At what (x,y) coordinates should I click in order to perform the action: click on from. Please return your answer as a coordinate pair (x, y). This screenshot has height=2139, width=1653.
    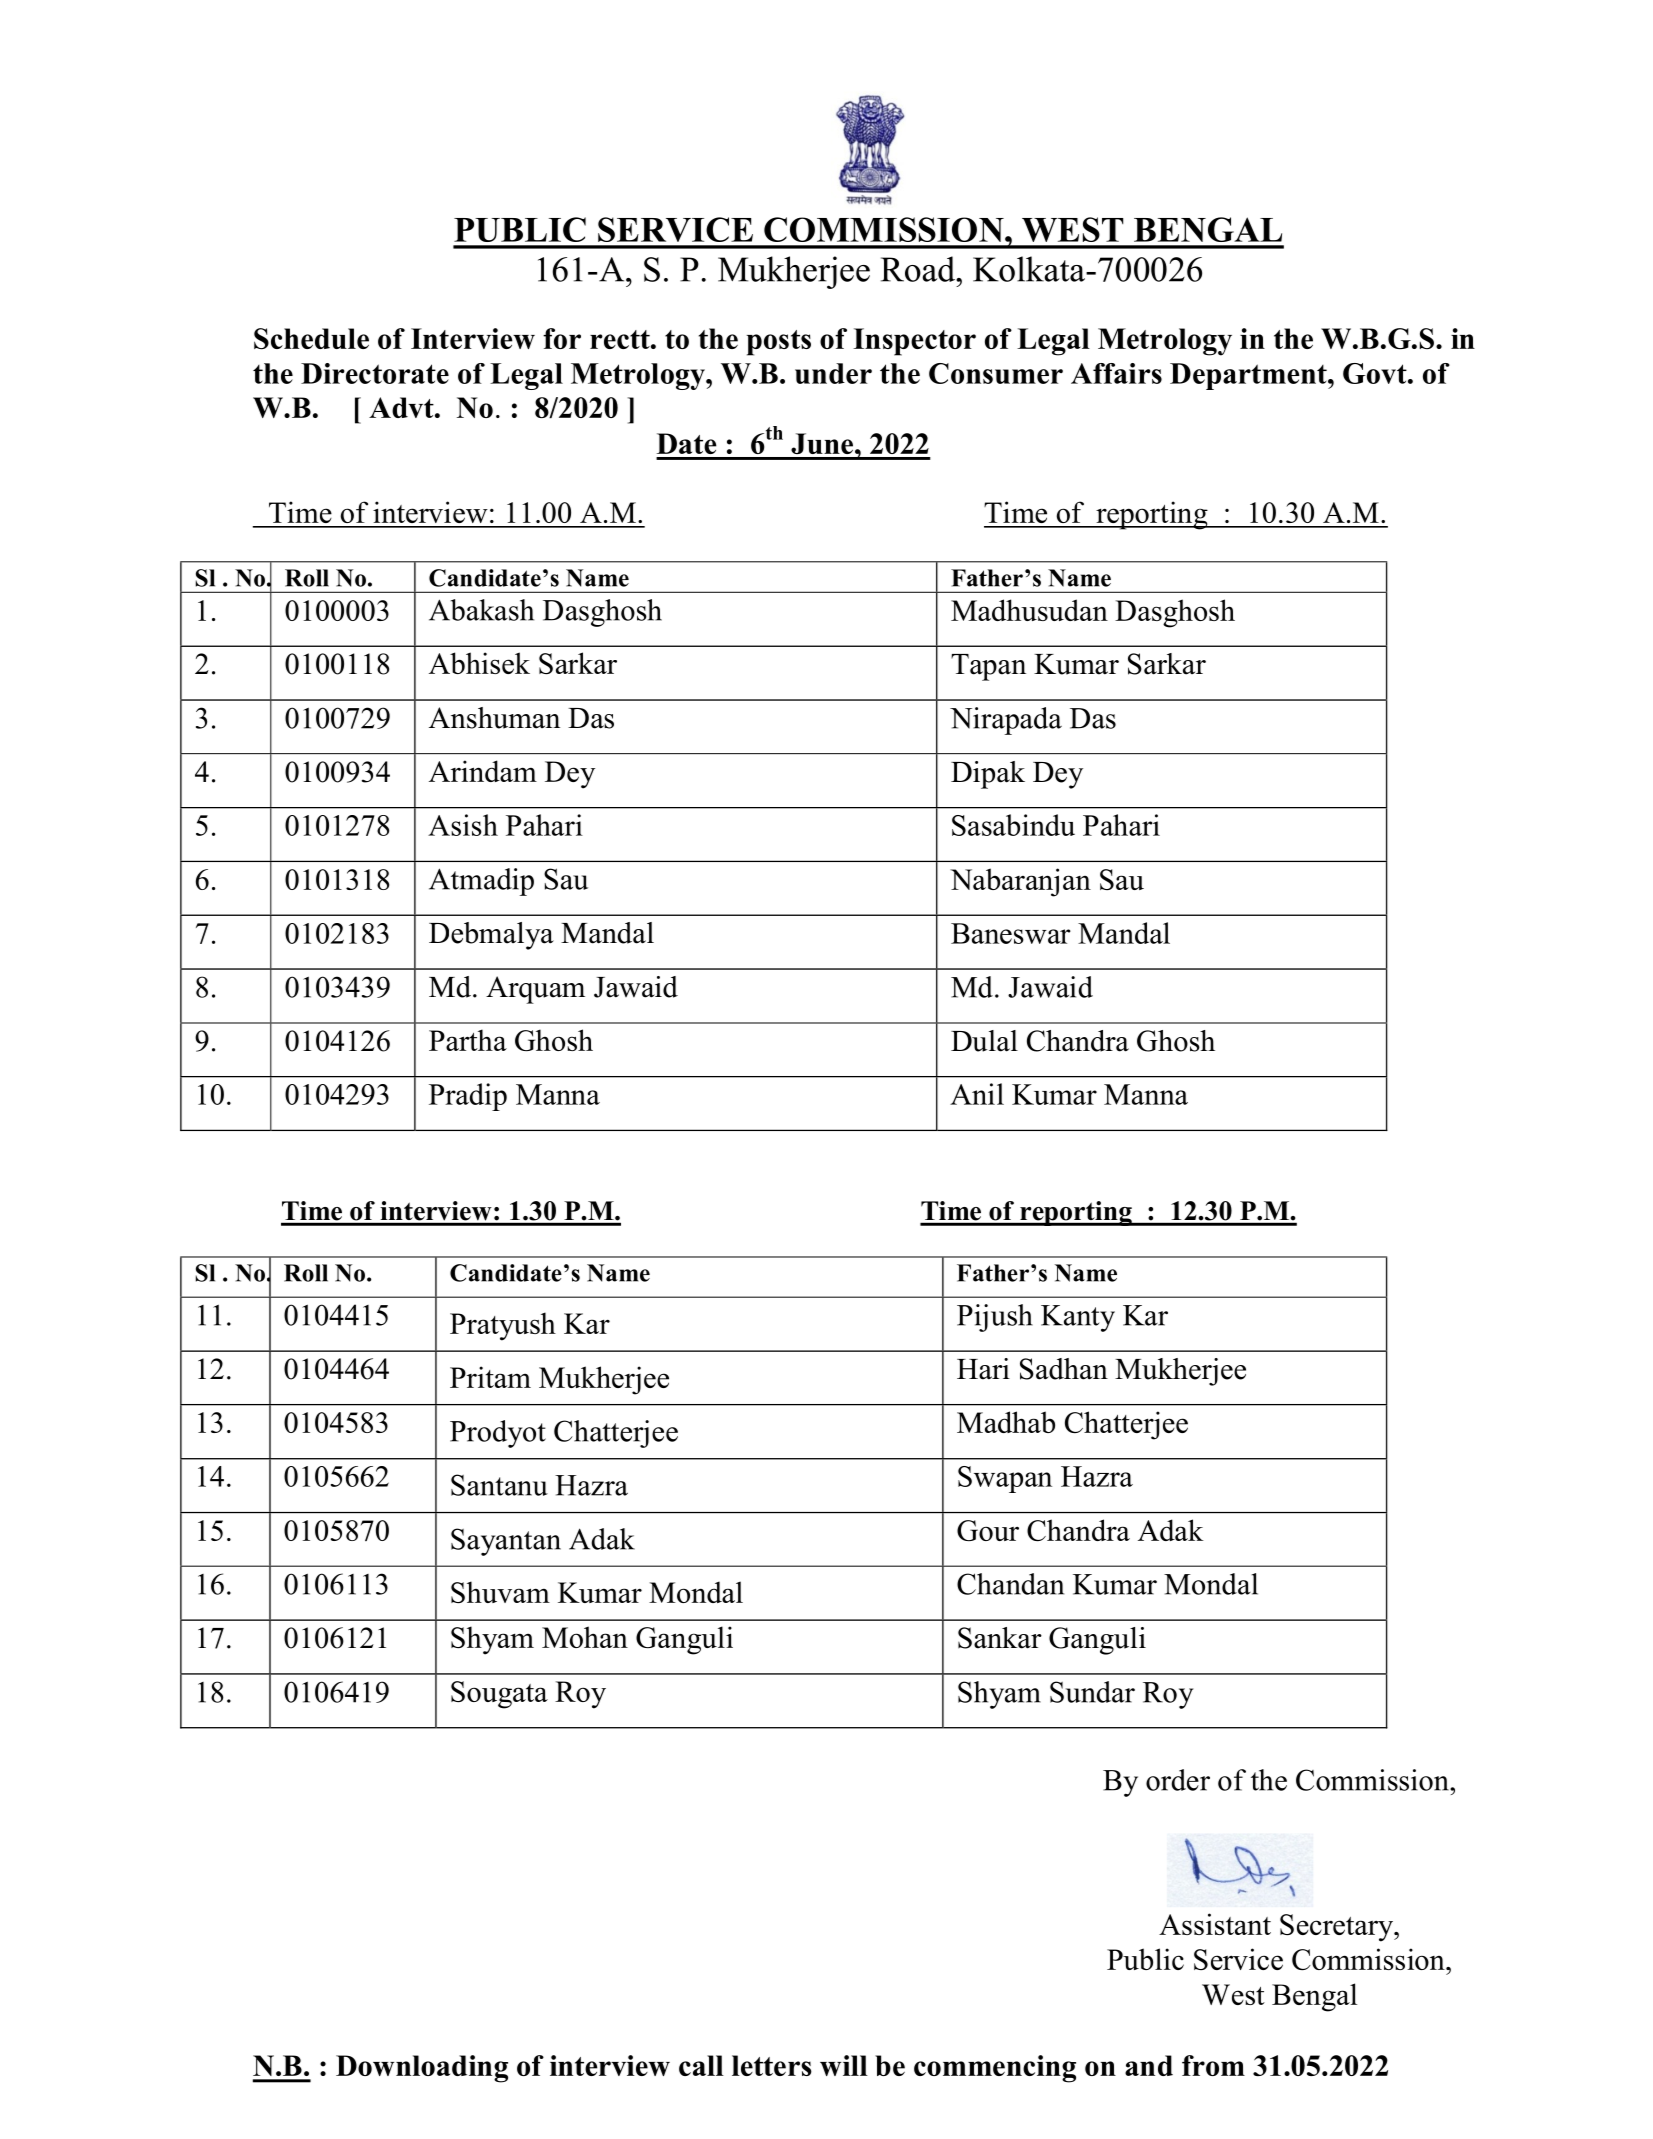
    Looking at the image, I should click on (1213, 2065).
